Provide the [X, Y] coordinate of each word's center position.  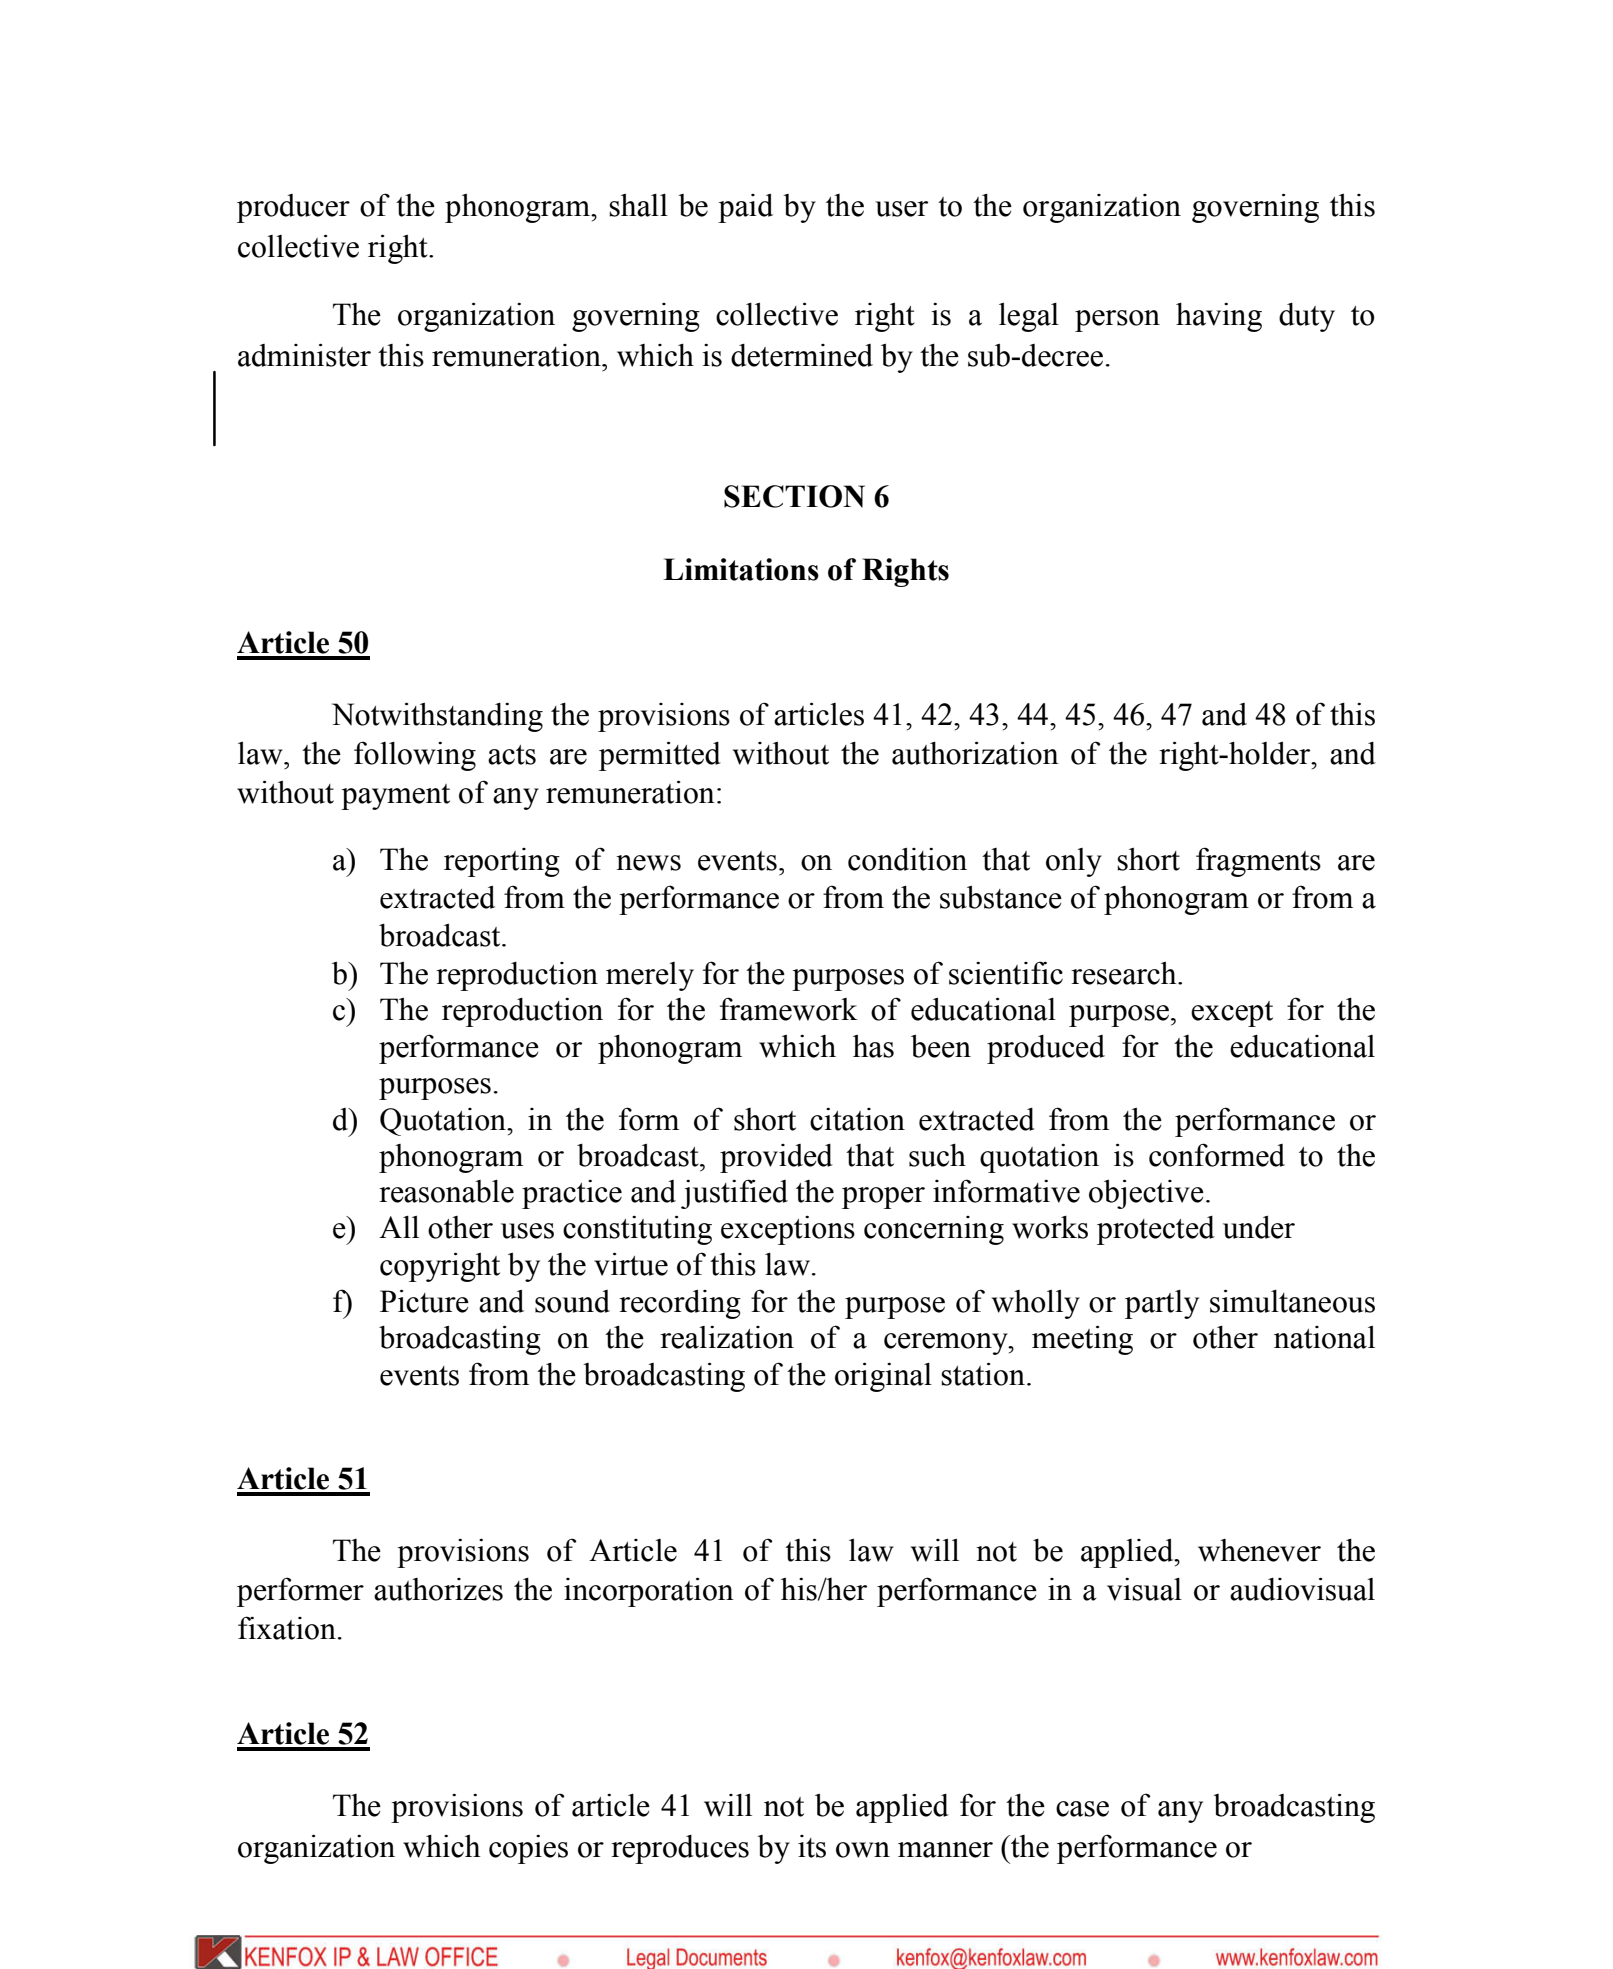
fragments [1258, 862]
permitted [660, 756]
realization [727, 1337]
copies [528, 1849]
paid [745, 208]
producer [293, 208]
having [1219, 317]
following [415, 756]
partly [1162, 1304]
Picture [424, 1301]
